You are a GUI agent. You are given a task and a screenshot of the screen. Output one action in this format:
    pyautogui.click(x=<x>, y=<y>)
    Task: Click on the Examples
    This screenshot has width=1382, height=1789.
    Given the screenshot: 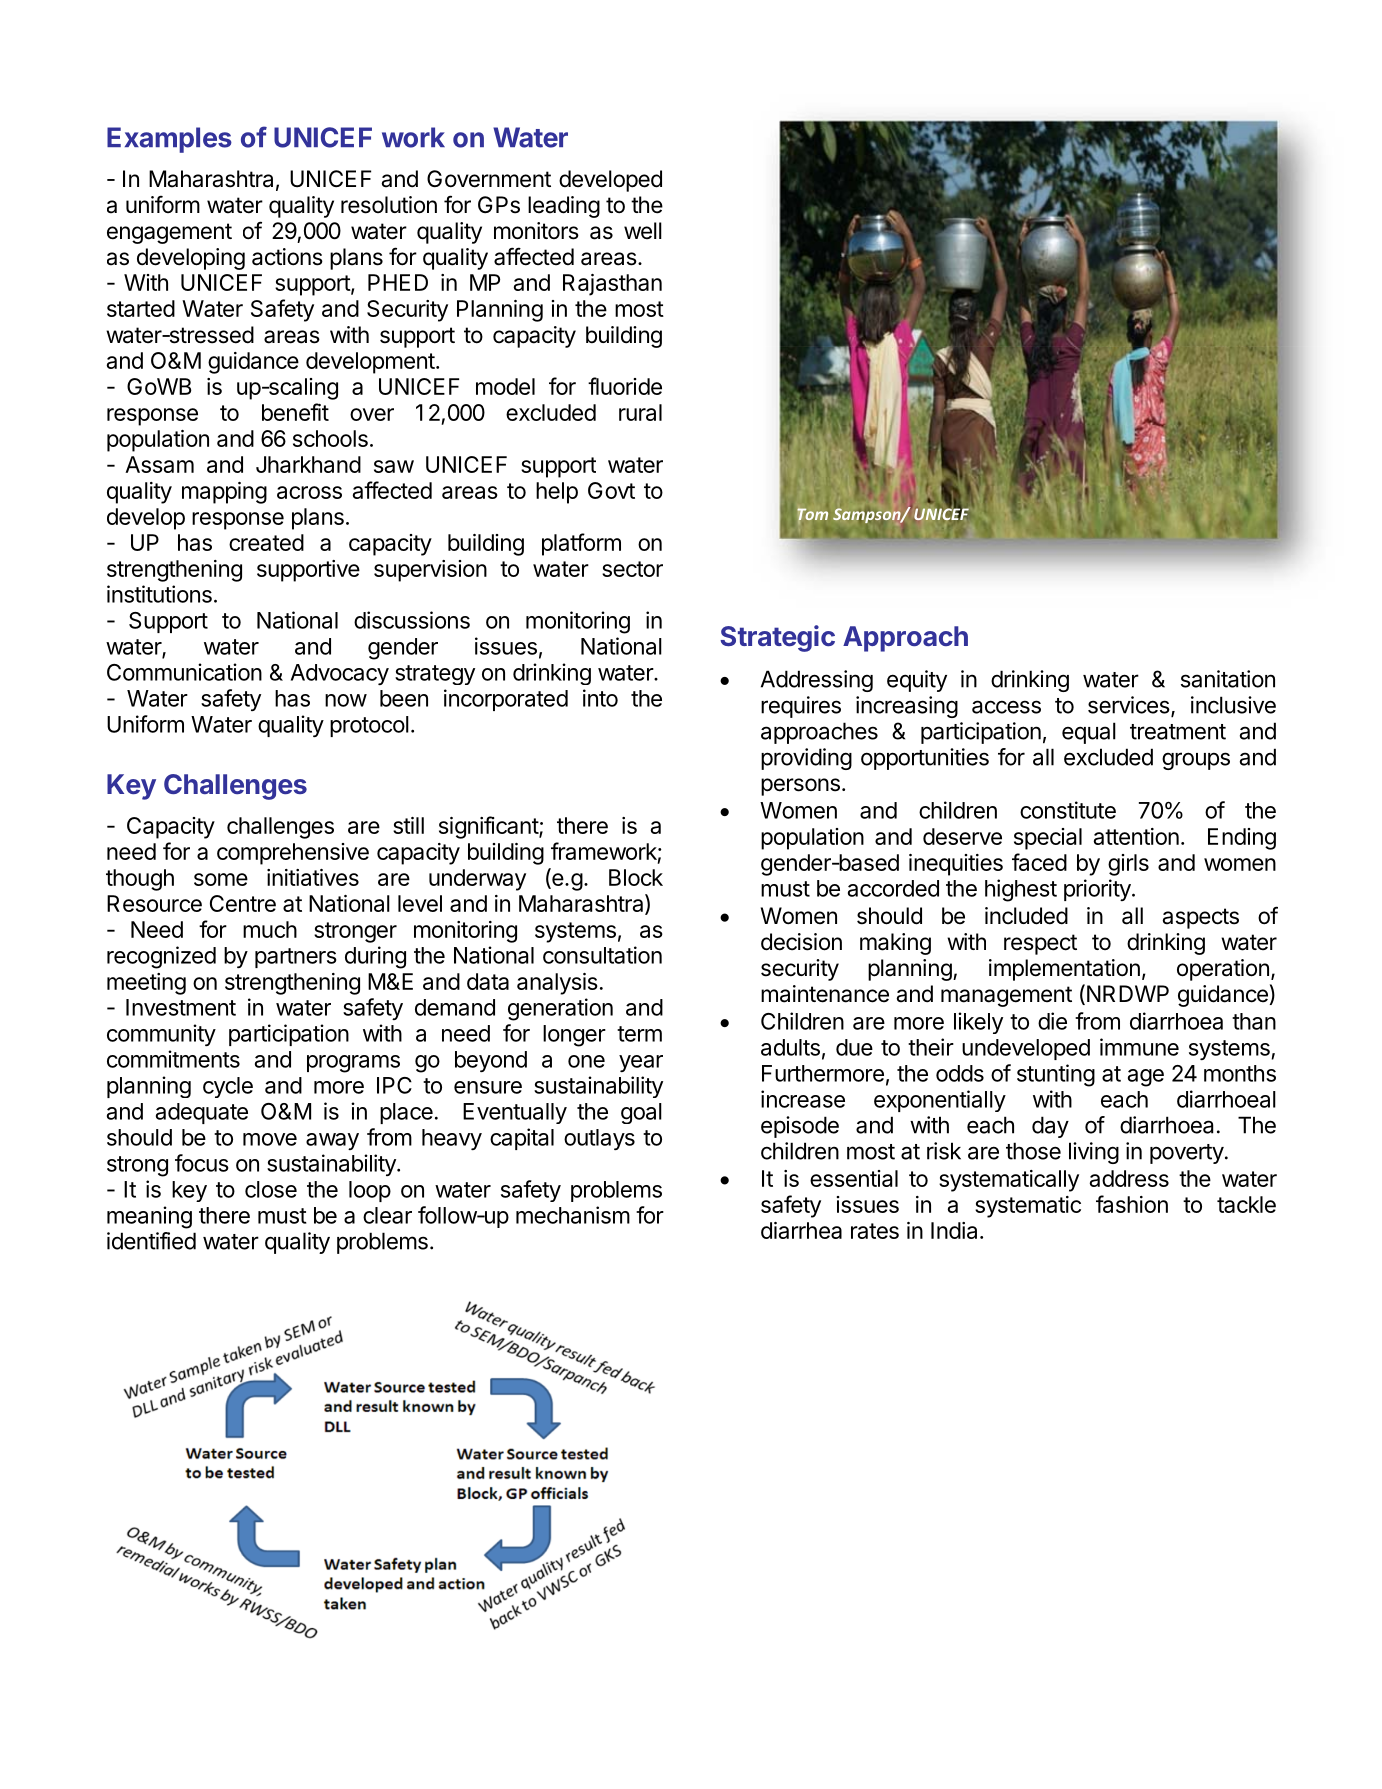 What is the action you would take?
    pyautogui.click(x=169, y=140)
